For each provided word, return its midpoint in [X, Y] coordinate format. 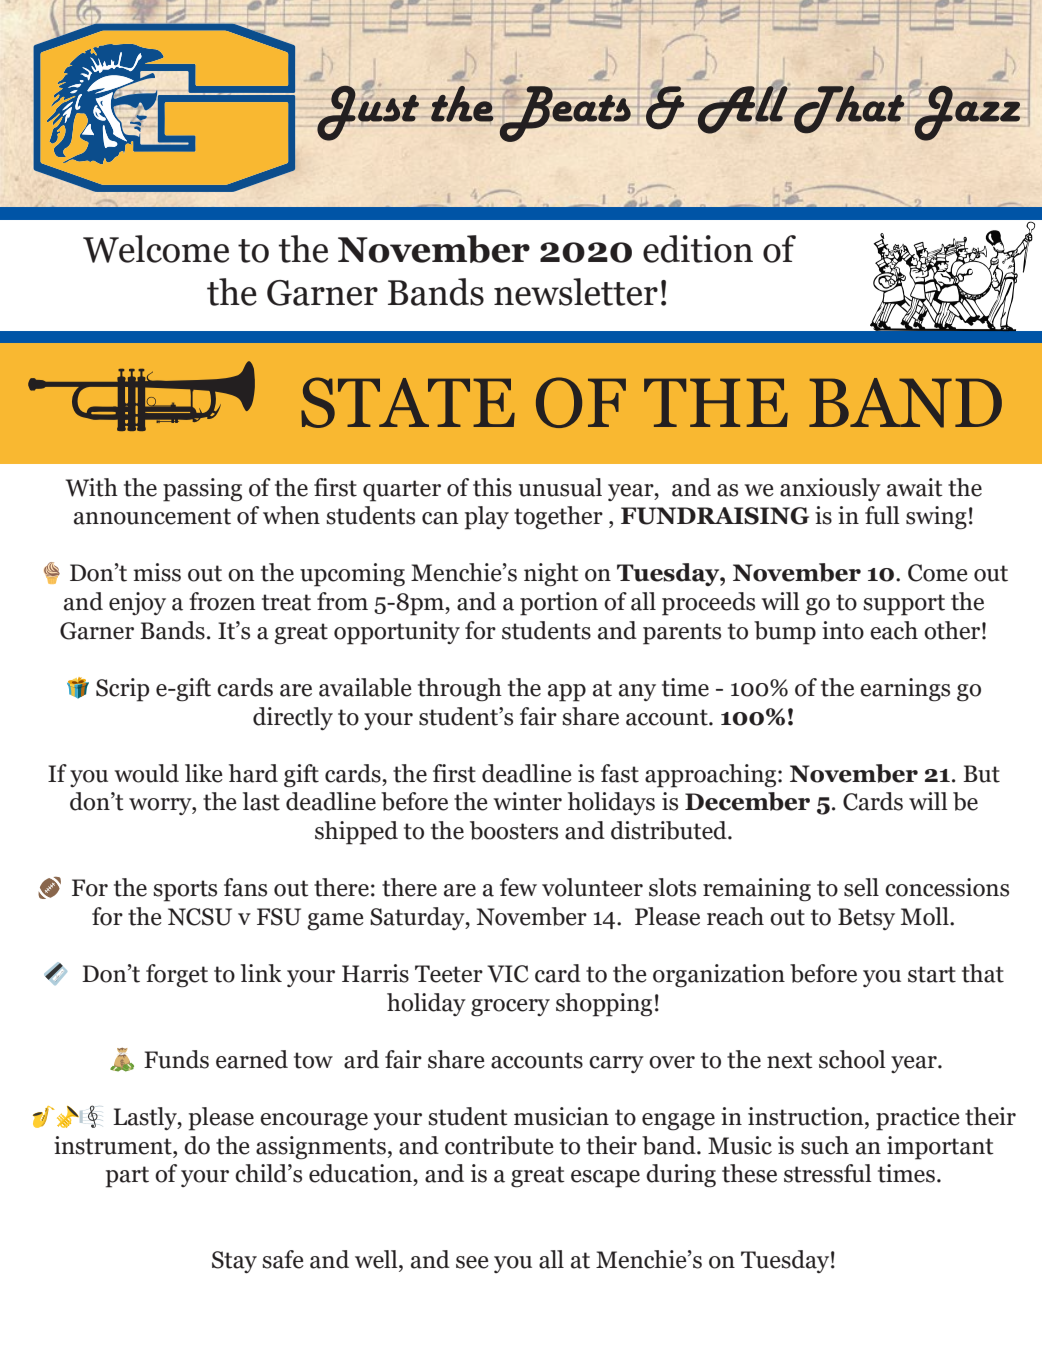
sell [861, 887]
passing [202, 490]
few [518, 887]
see [472, 1262]
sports [185, 891]
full [882, 515]
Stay [234, 1262]
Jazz [966, 112]
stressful [828, 1173]
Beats [564, 114]
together [558, 518]
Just [368, 112]
